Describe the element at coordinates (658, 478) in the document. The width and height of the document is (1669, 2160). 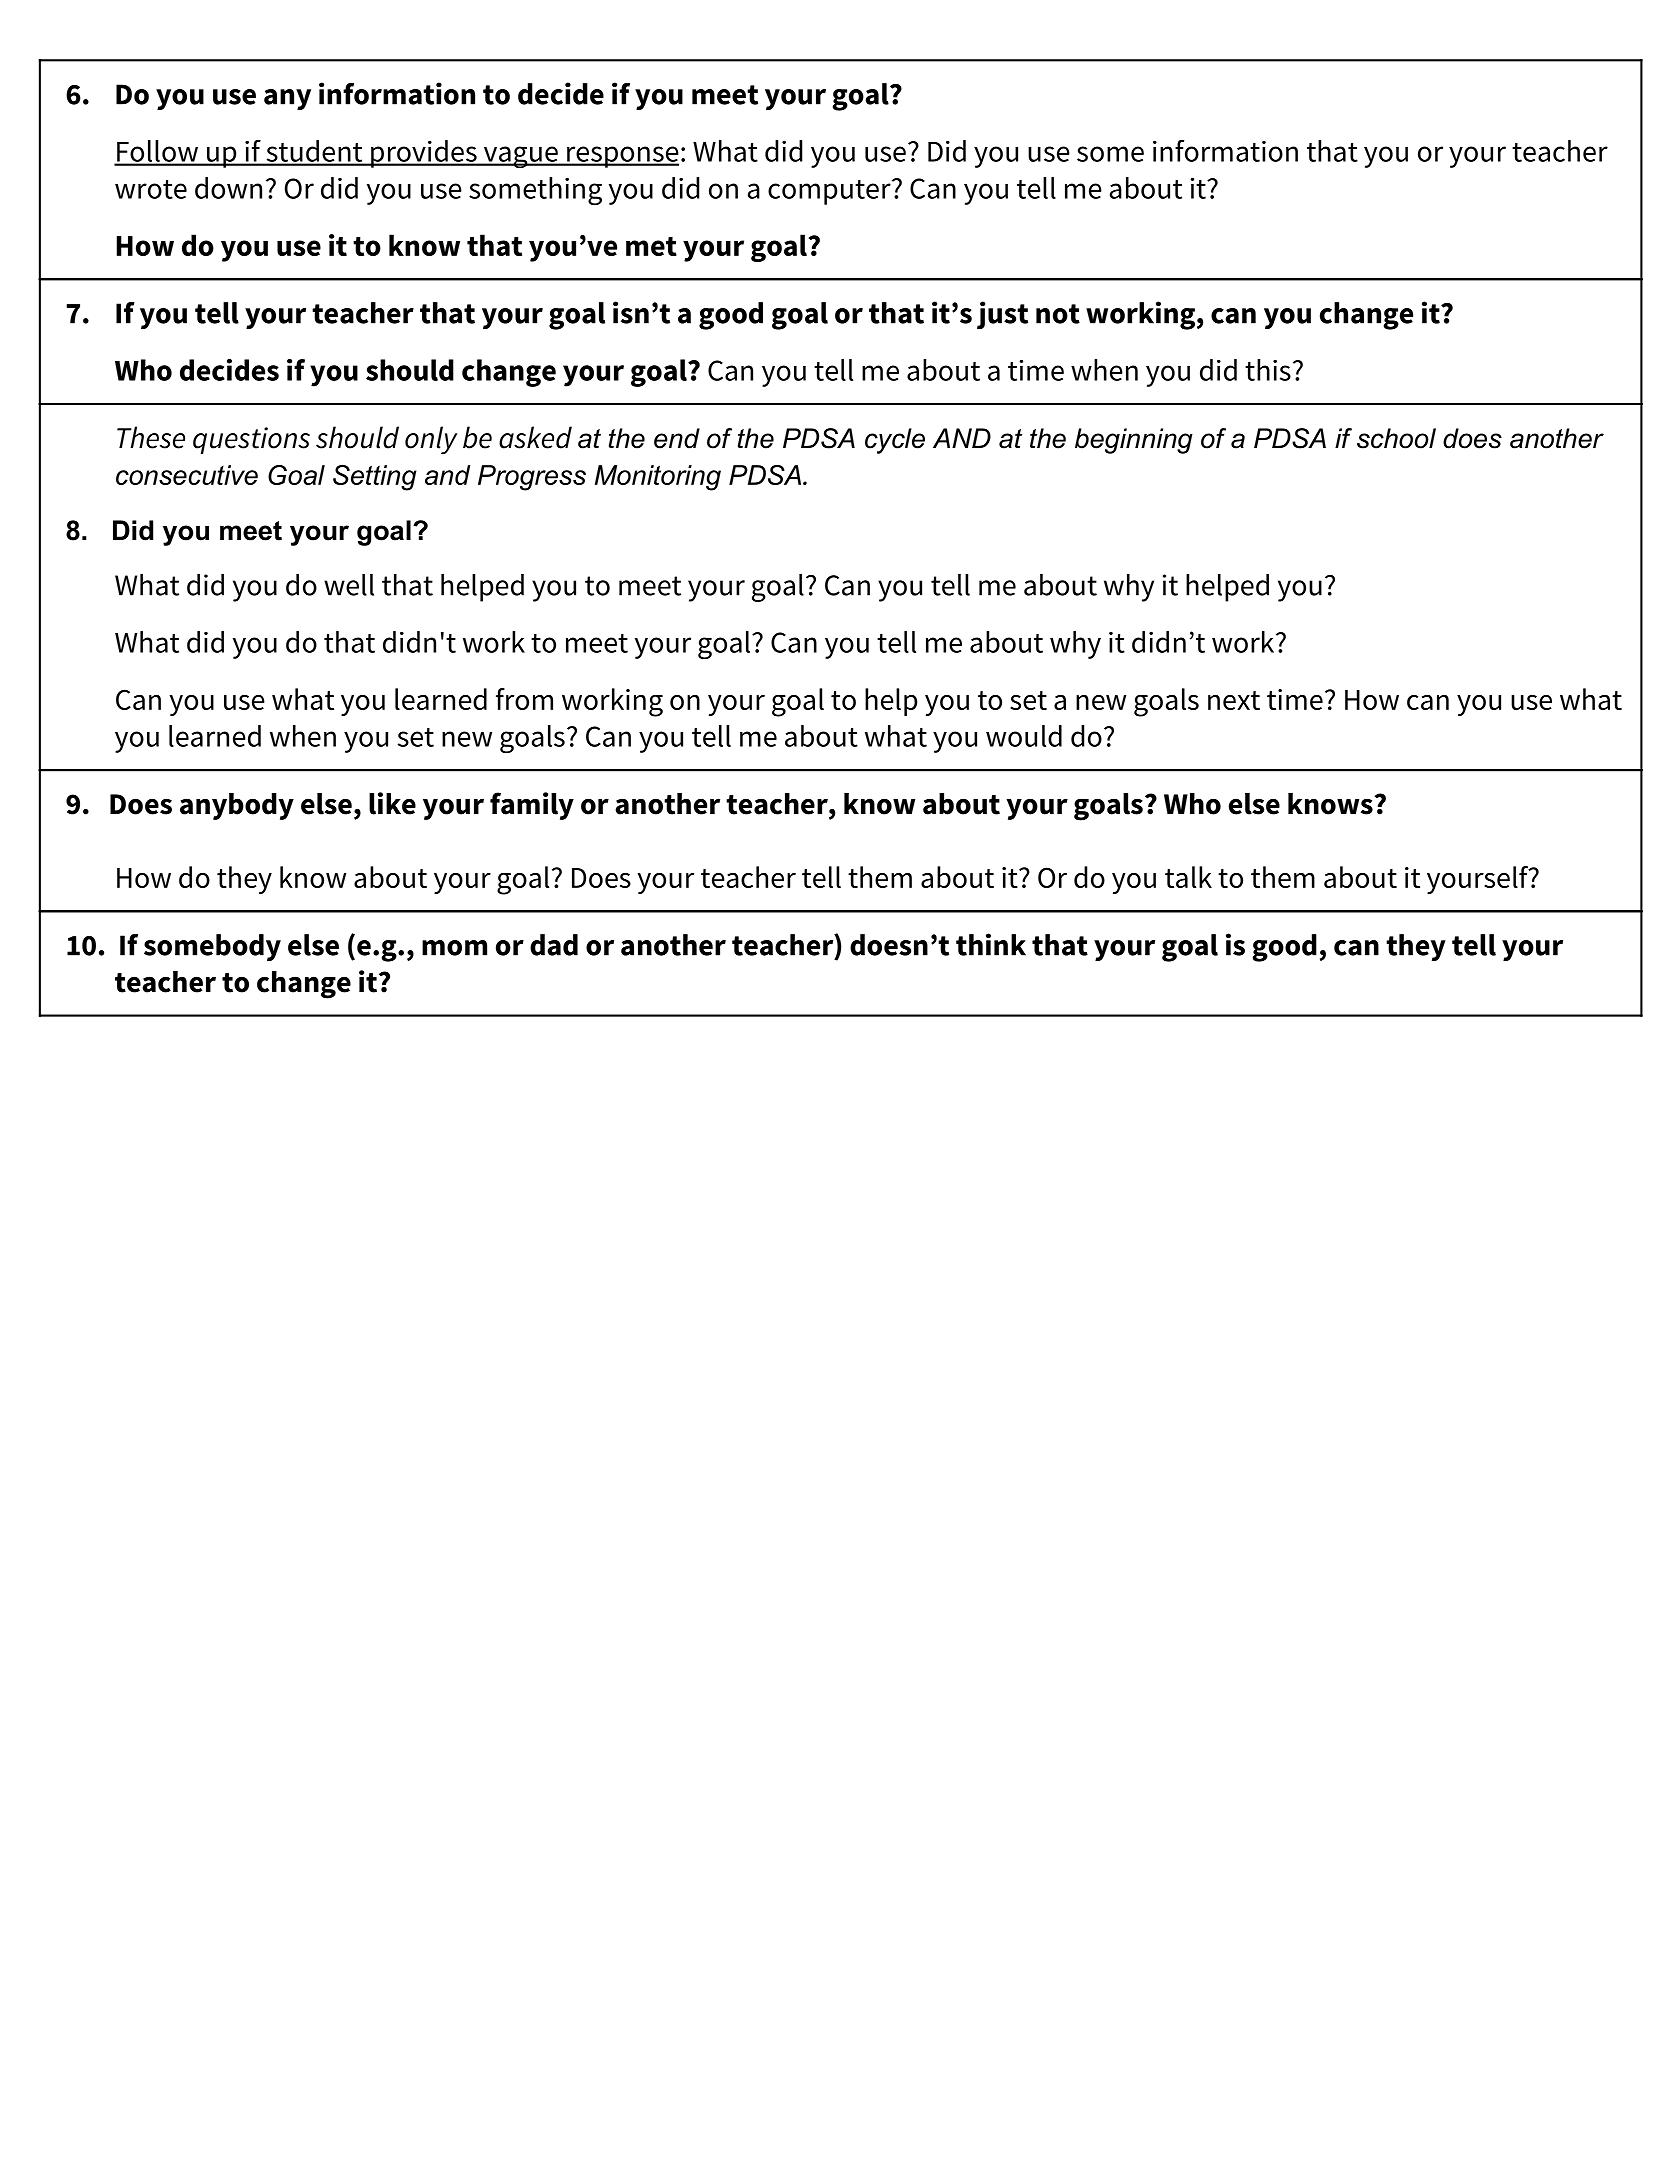
I see `Monitoring` at that location.
